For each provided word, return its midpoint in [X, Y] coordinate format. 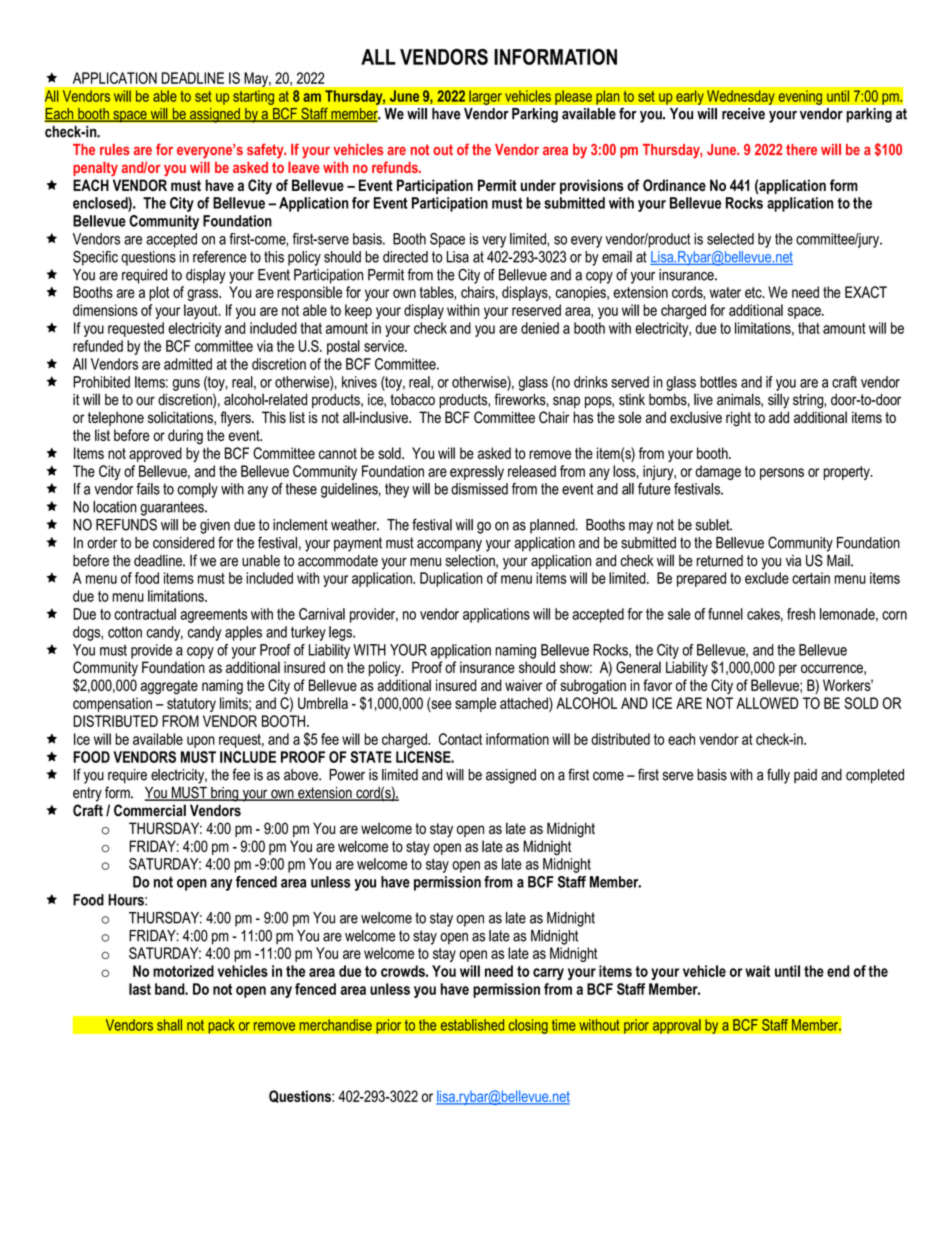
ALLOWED [767, 703]
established [472, 1025]
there [801, 149]
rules [115, 149]
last [140, 989]
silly [778, 401]
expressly [477, 472]
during [185, 437]
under [538, 185]
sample [475, 704]
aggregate [169, 687]
